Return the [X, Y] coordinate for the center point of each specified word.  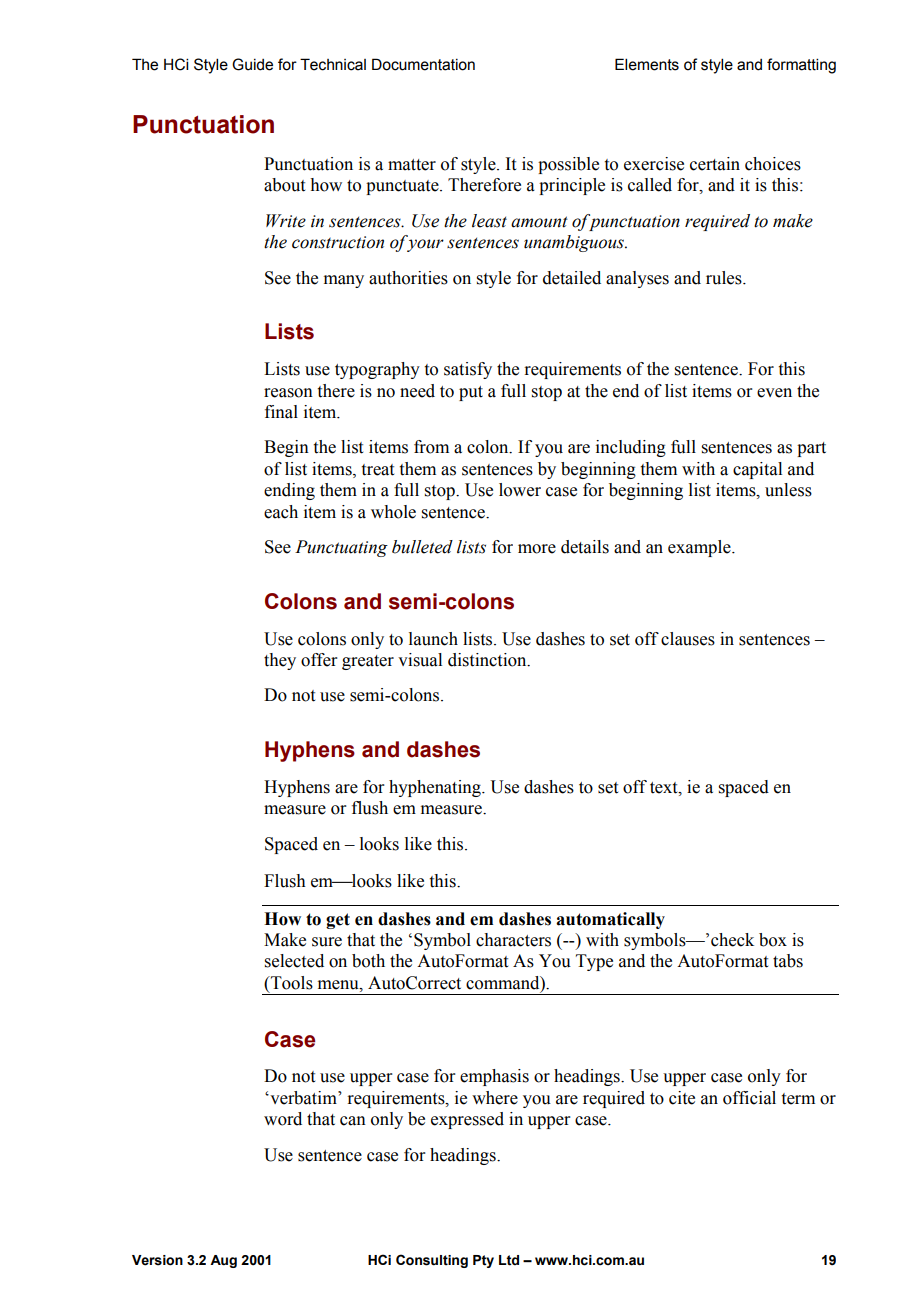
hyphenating [436, 788]
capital [757, 470]
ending [289, 491]
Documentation [423, 64]
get [338, 921]
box [773, 940]
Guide [252, 64]
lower [520, 490]
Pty [483, 1261]
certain [715, 164]
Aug [223, 1261]
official [749, 1098]
